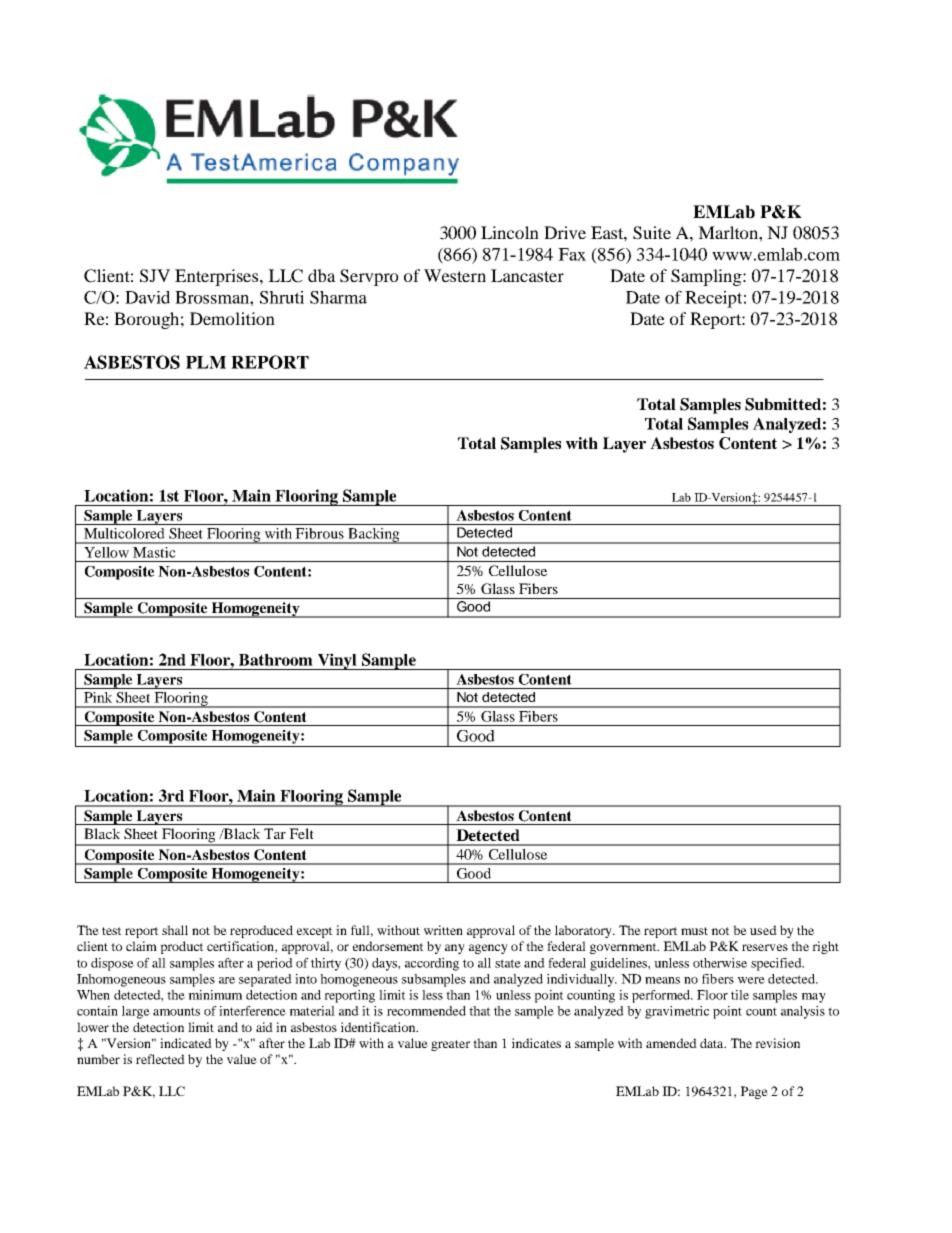  What do you see at coordinates (374, 536) in the document?
I see `Backing` at bounding box center [374, 536].
